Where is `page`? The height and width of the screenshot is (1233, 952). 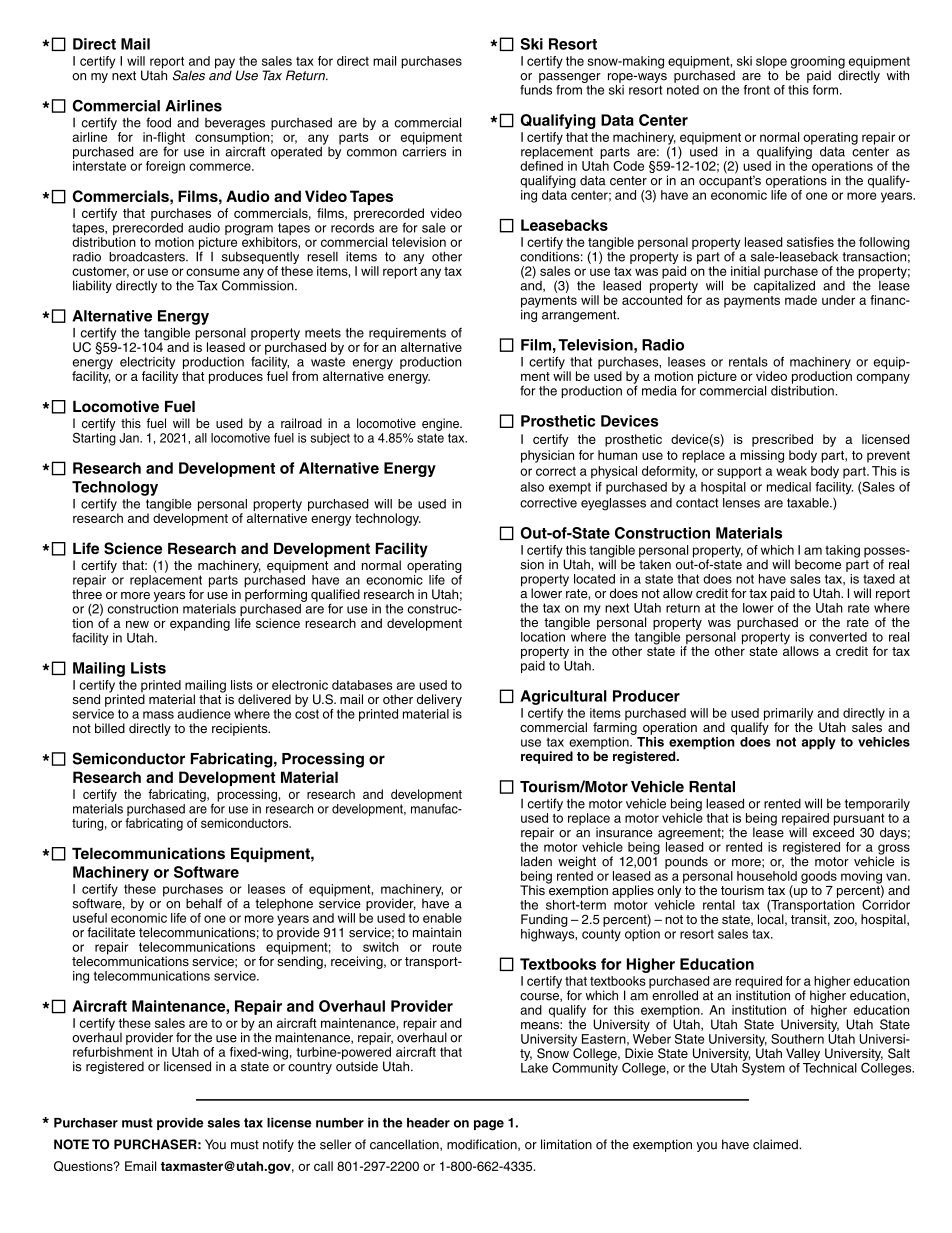 page is located at coordinates (489, 1125).
